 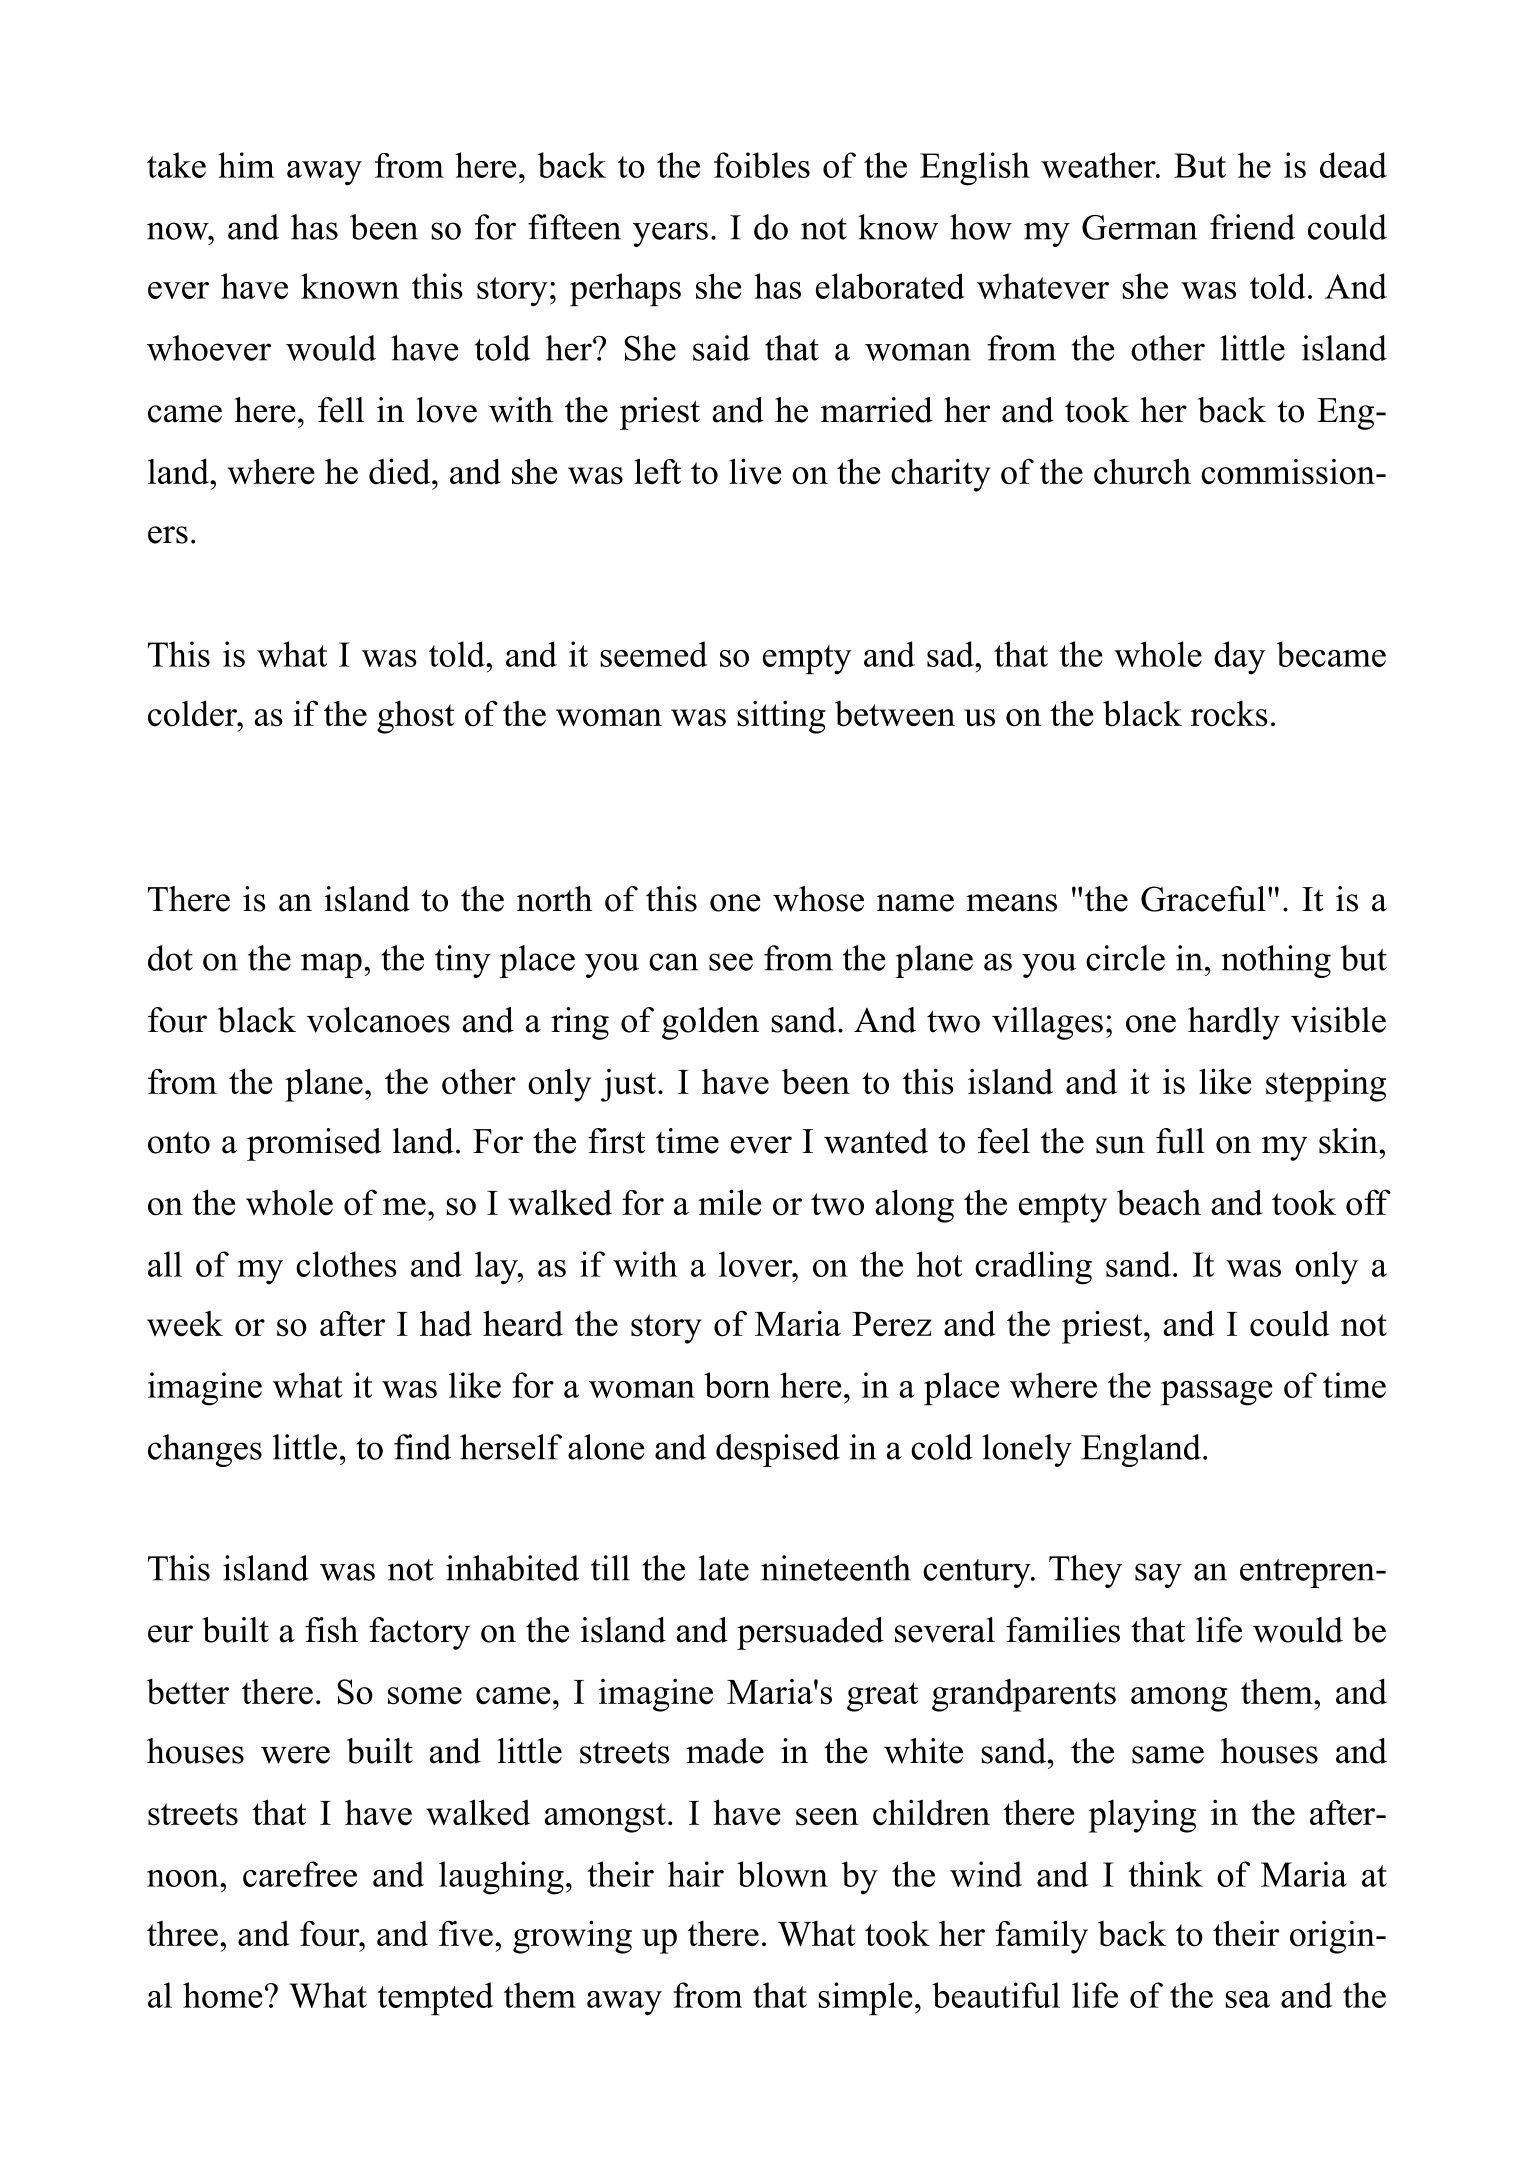 What do you see at coordinates (1158, 1575) in the page?
I see `say` at bounding box center [1158, 1575].
